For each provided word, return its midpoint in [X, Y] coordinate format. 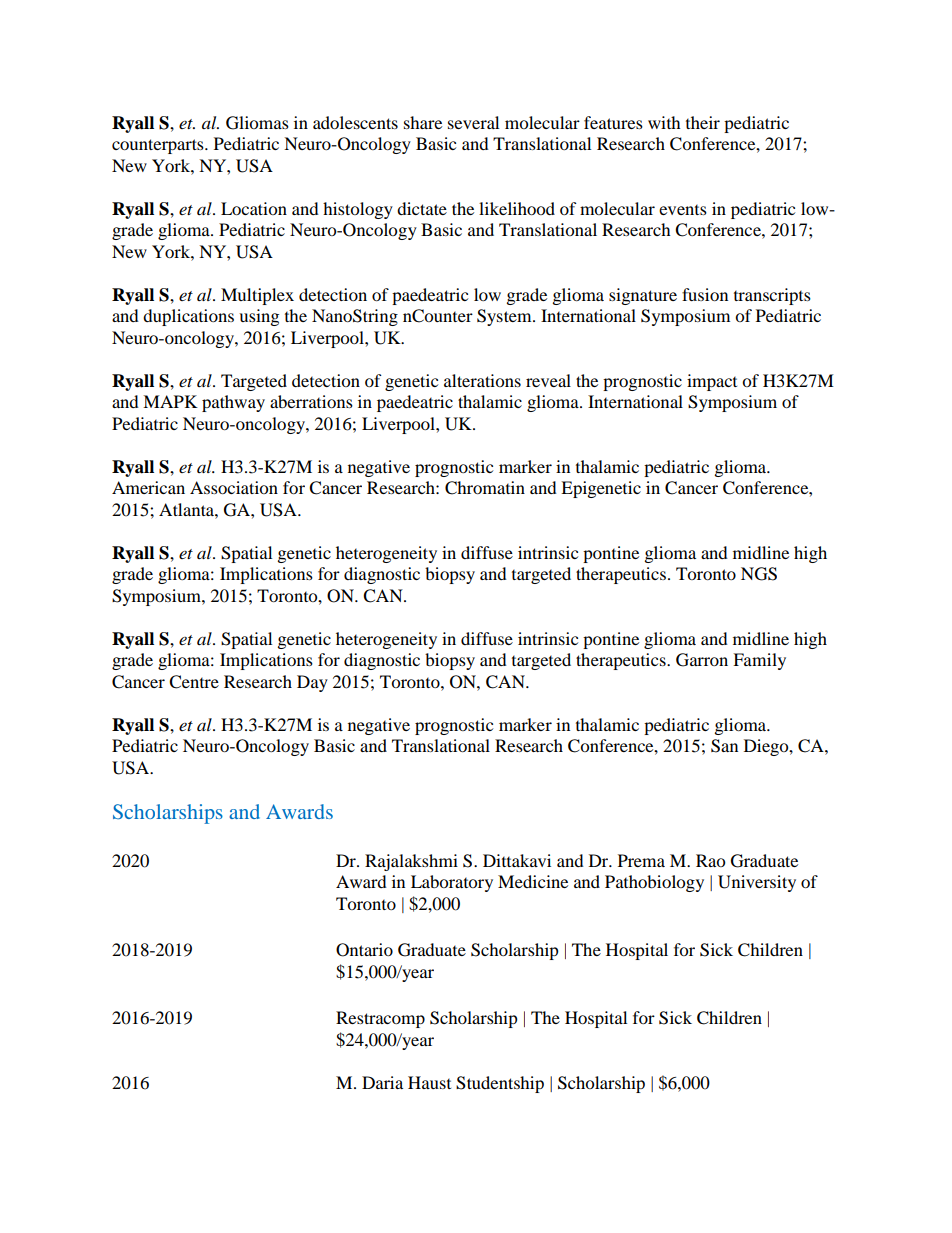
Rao [710, 860]
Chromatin [485, 488]
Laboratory [452, 883]
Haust [429, 1082]
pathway [233, 403]
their [703, 122]
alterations [482, 380]
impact [712, 382]
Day [312, 683]
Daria [382, 1082]
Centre [194, 682]
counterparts [159, 146]
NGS [759, 574]
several [473, 122]
